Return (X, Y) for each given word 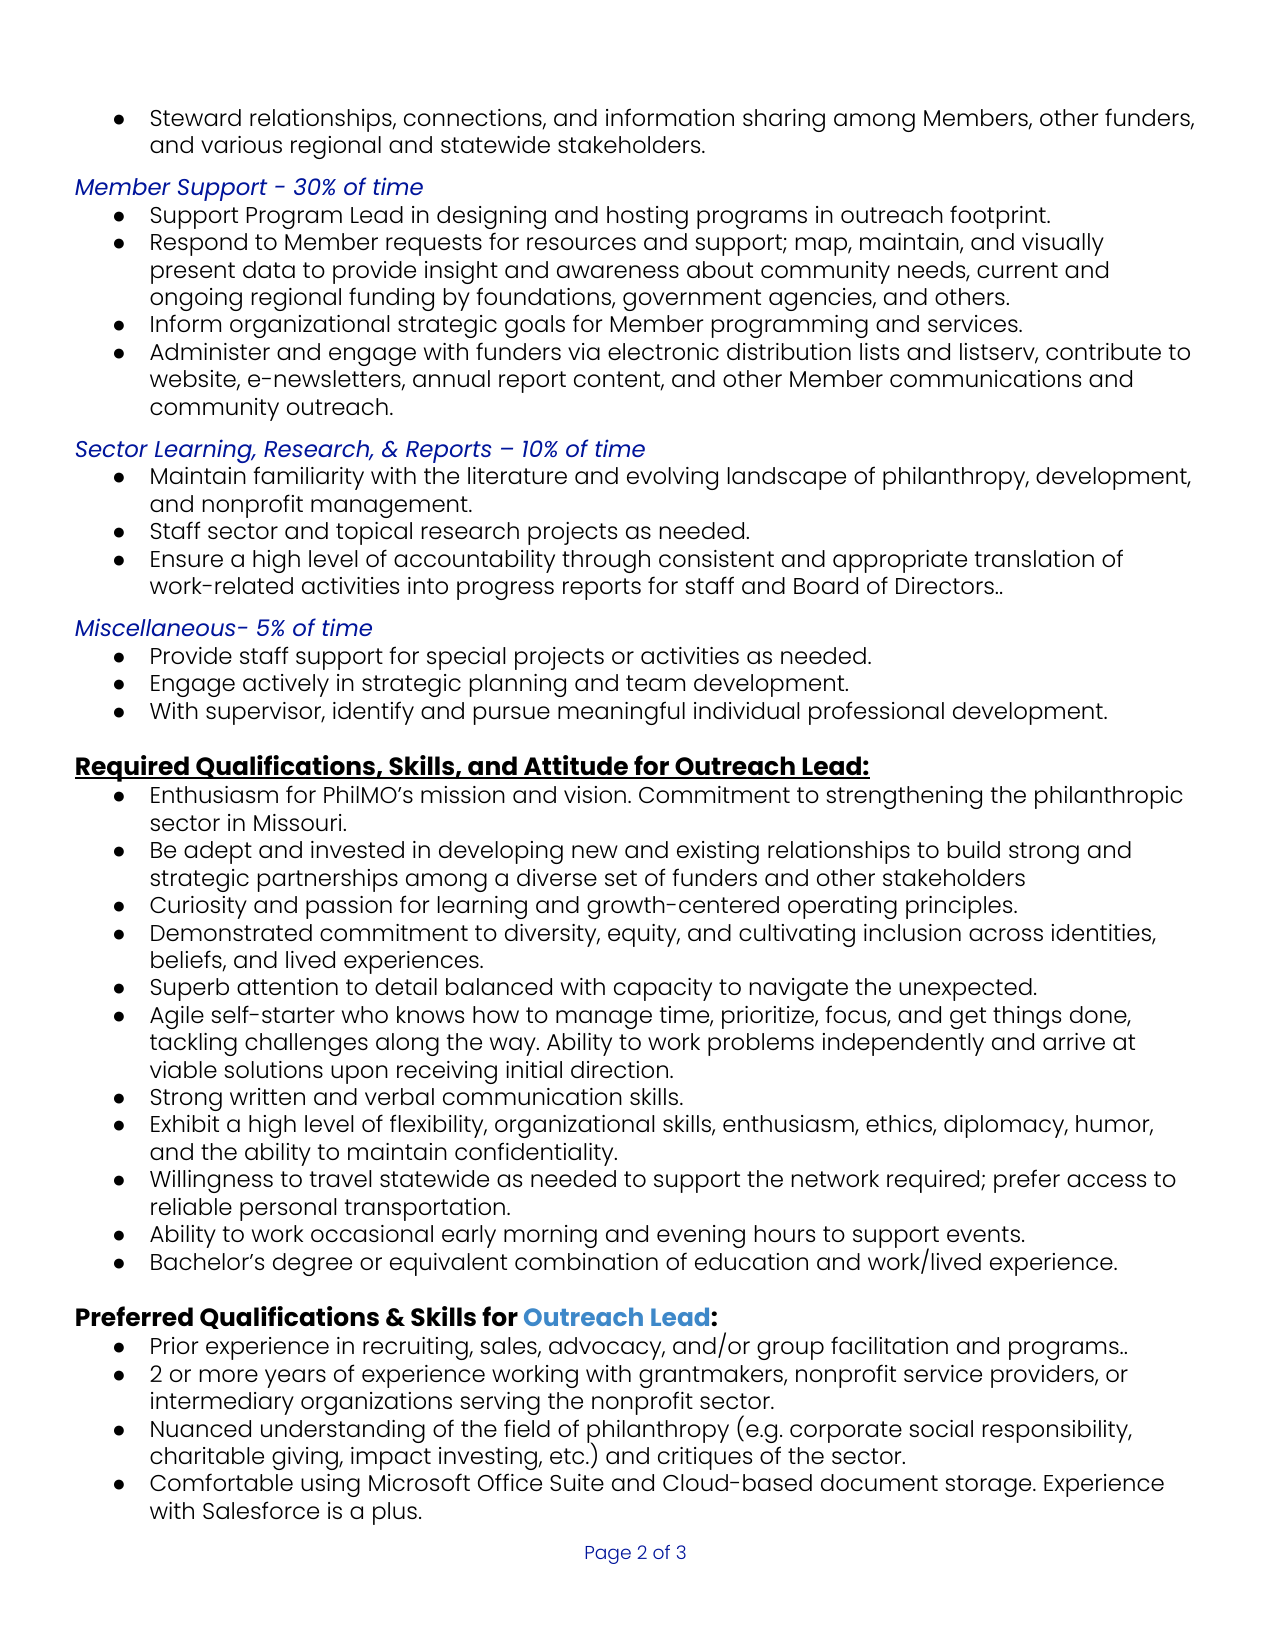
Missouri (297, 822)
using (330, 1485)
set (621, 878)
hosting (647, 217)
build (974, 849)
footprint (999, 217)
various (241, 144)
